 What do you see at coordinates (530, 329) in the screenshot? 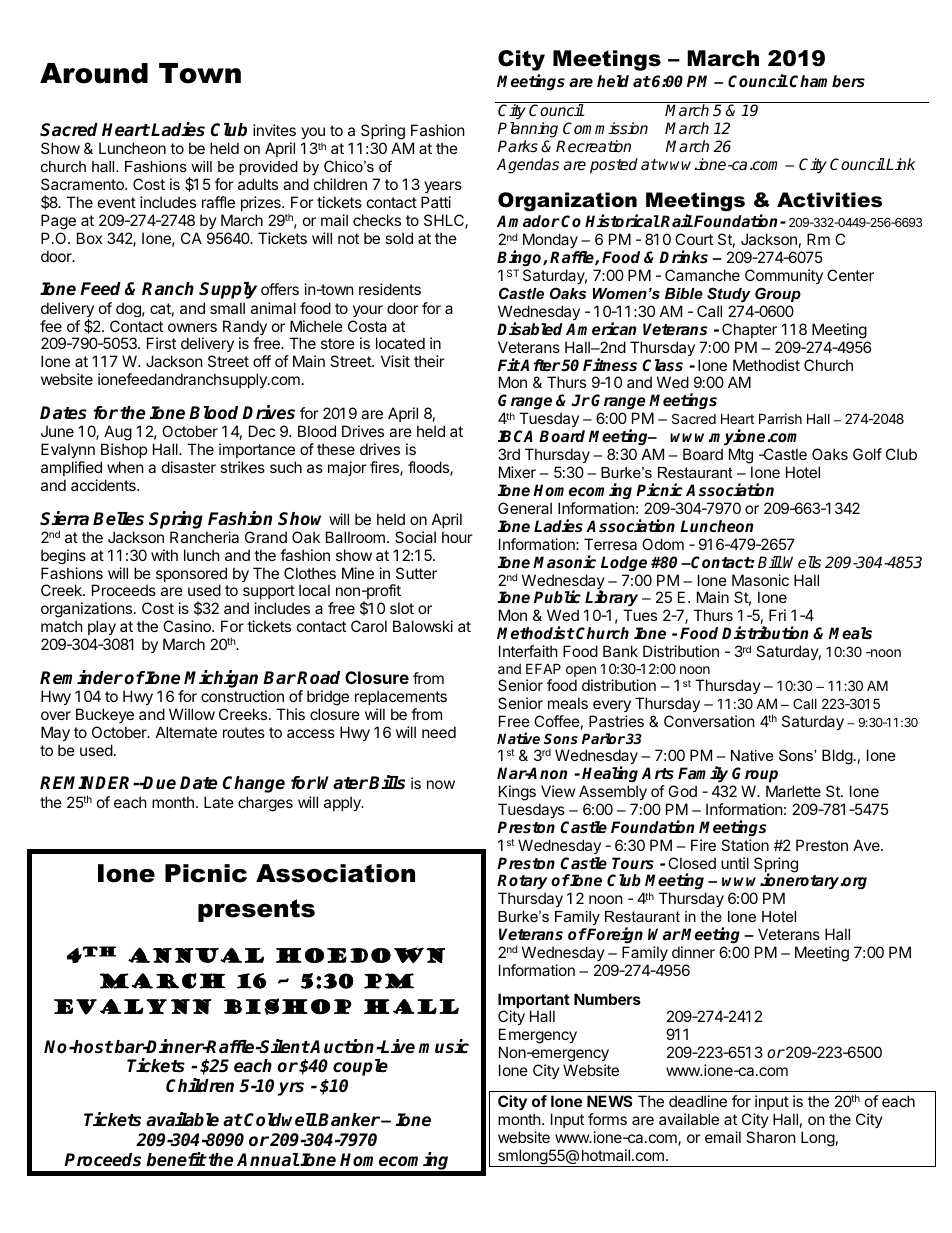
I see `Disabled` at bounding box center [530, 329].
